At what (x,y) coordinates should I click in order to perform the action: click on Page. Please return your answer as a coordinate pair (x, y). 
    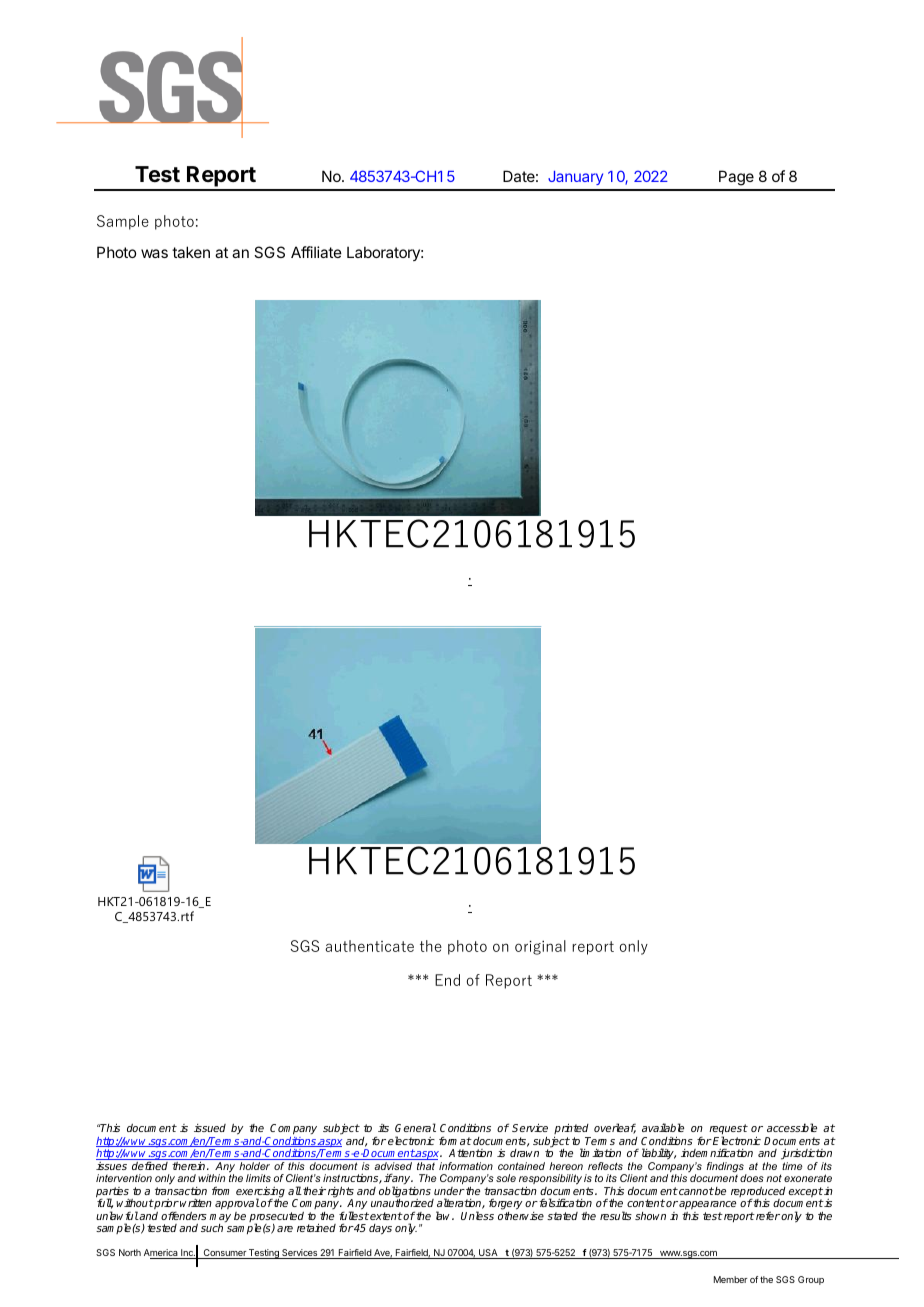
    Looking at the image, I should click on (736, 178).
